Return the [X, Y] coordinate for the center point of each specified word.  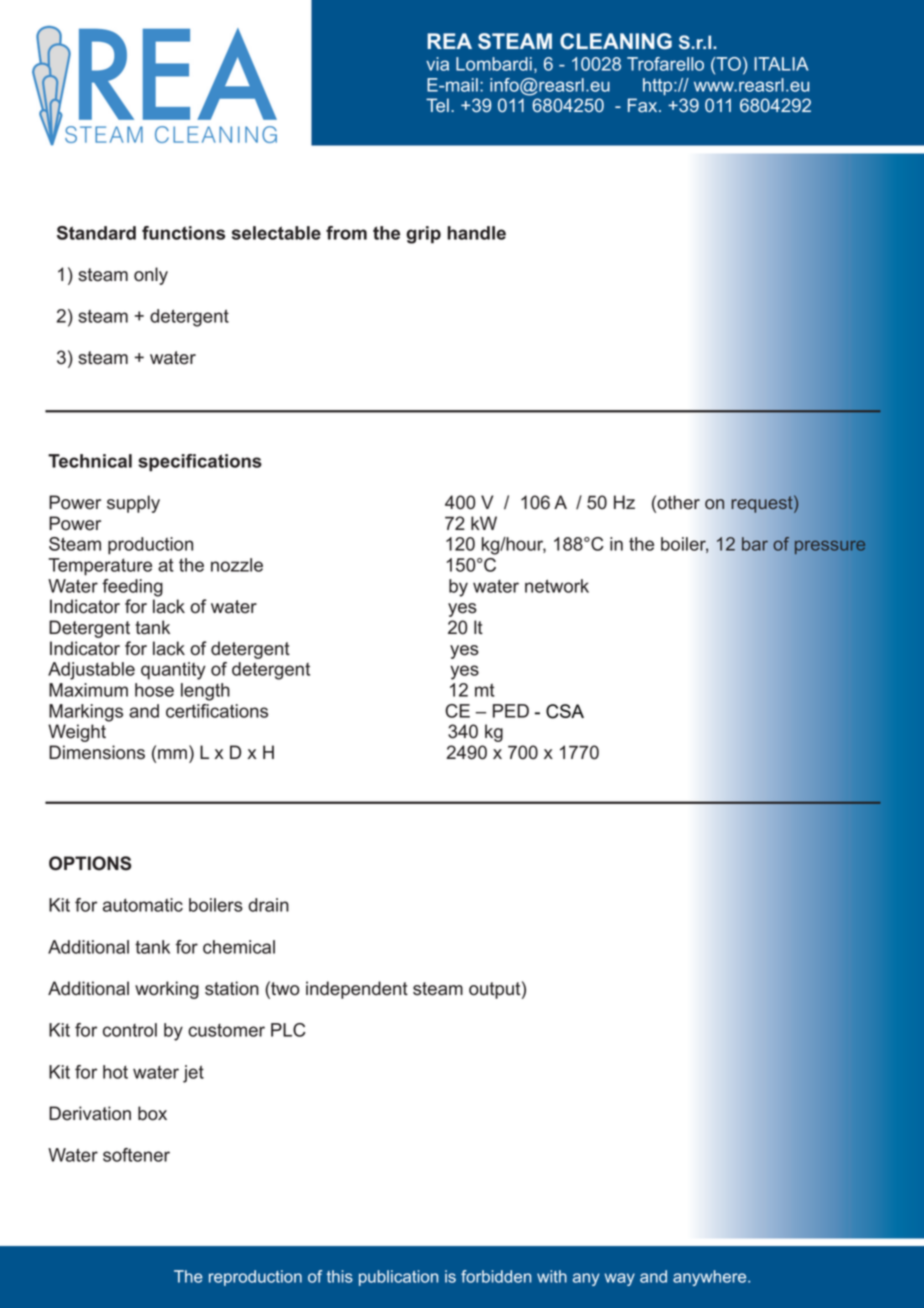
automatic [143, 905]
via [437, 64]
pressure [830, 547]
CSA [565, 711]
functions [183, 233]
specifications [200, 463]
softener [136, 1155]
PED [511, 711]
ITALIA [781, 64]
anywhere [711, 1278]
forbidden [496, 1276]
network [557, 586]
